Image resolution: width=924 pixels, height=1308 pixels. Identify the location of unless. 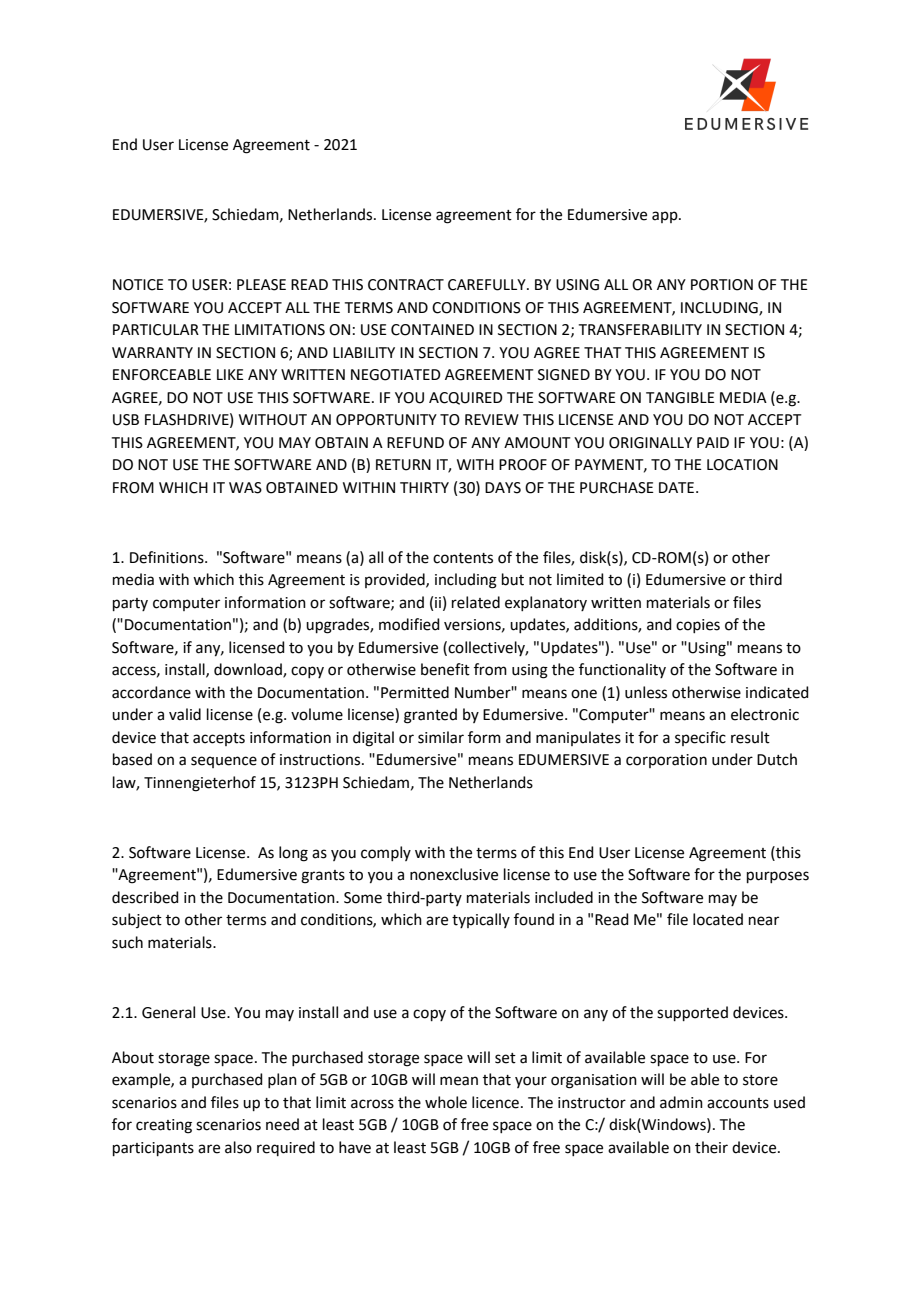
(646, 692).
